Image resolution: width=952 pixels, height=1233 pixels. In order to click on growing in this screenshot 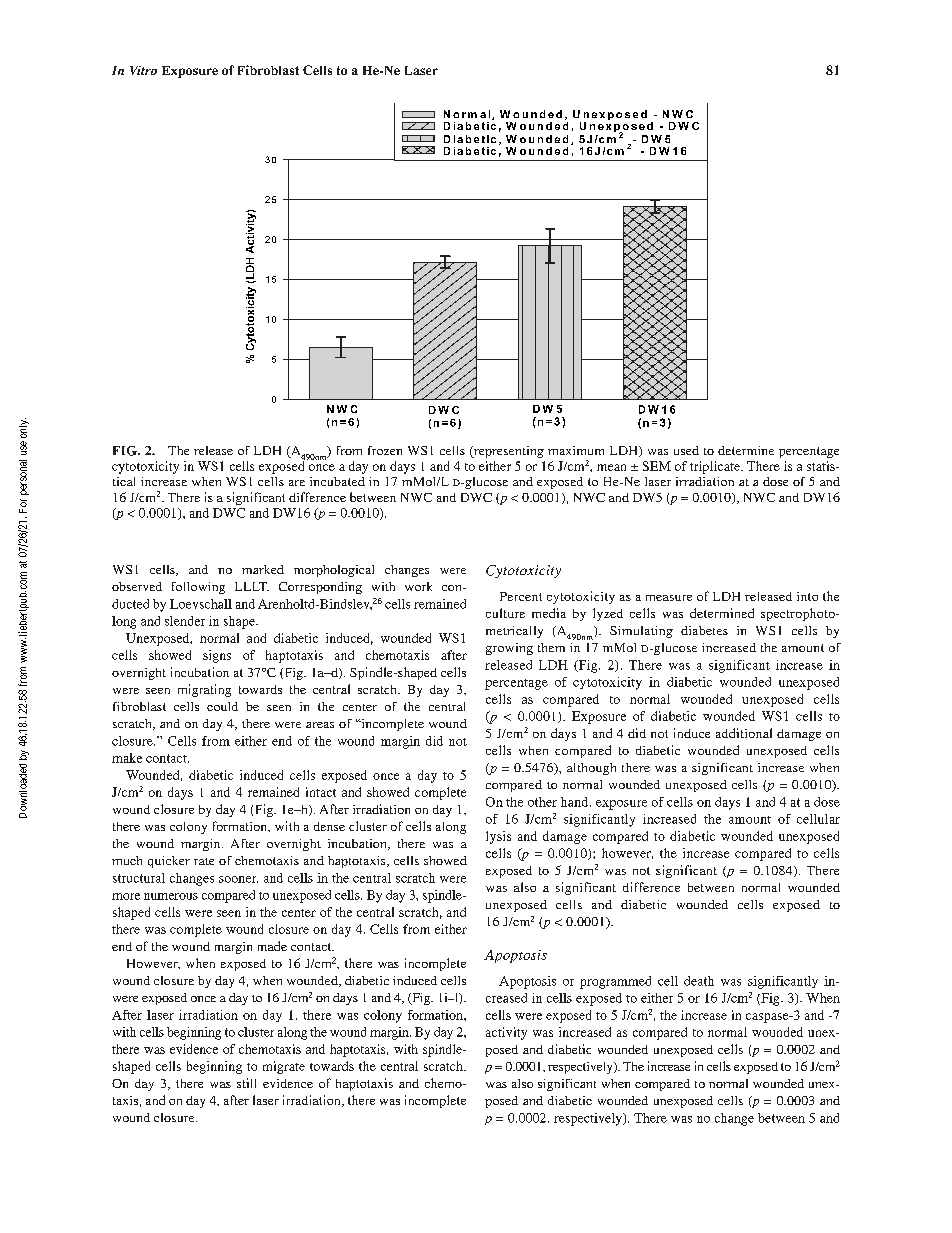, I will do `click(509, 649)`.
